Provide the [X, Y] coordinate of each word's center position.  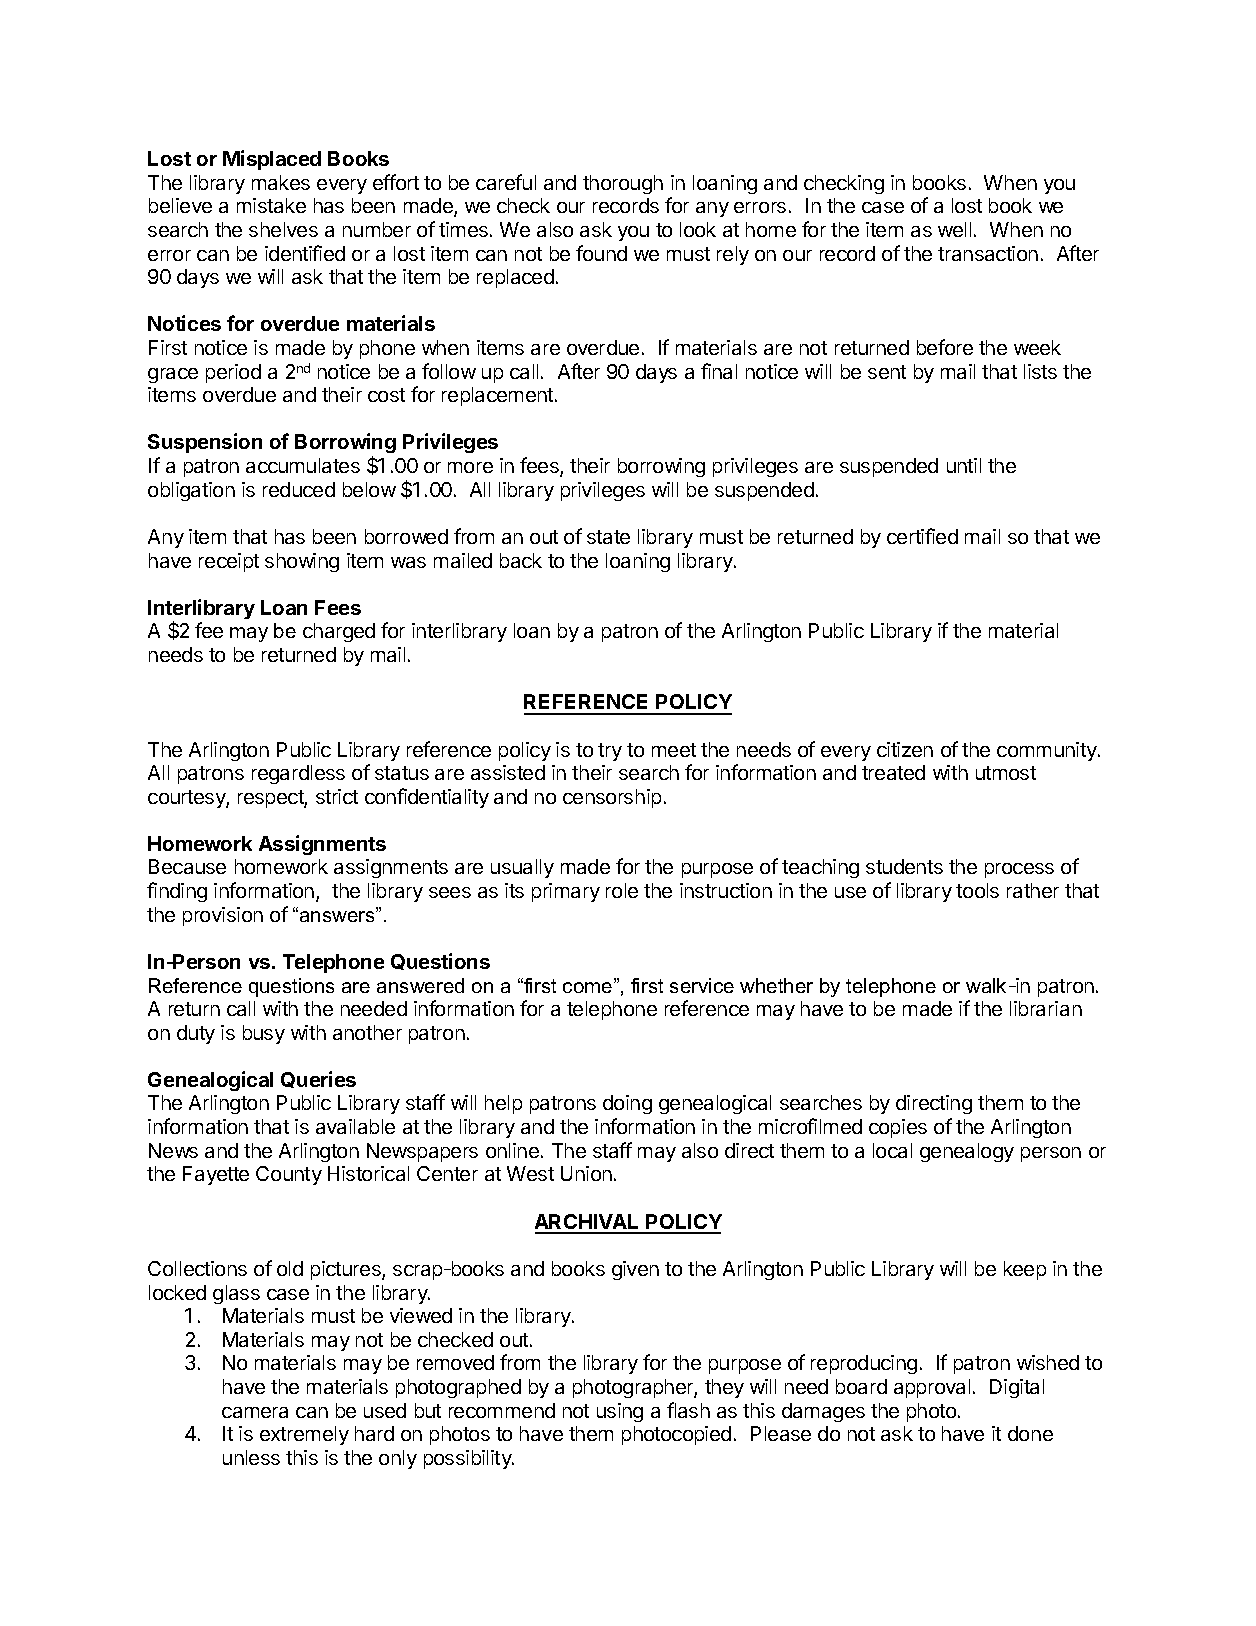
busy [264, 1034]
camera [255, 1412]
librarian [1046, 1008]
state [608, 537]
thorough [623, 184]
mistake [271, 205]
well [954, 229]
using [620, 1412]
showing [302, 562]
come [589, 987]
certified [922, 536]
